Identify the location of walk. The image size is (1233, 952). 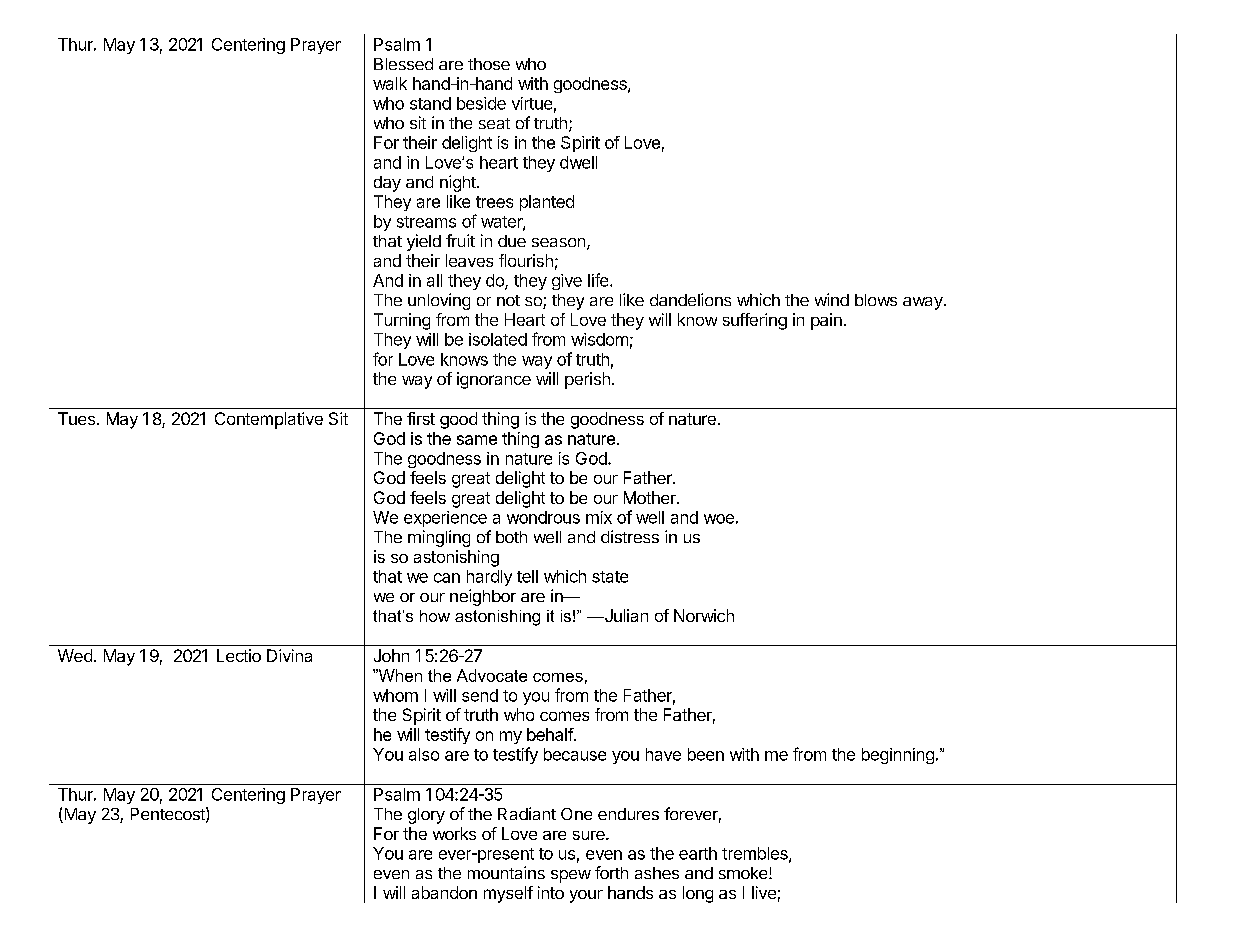
(390, 83).
